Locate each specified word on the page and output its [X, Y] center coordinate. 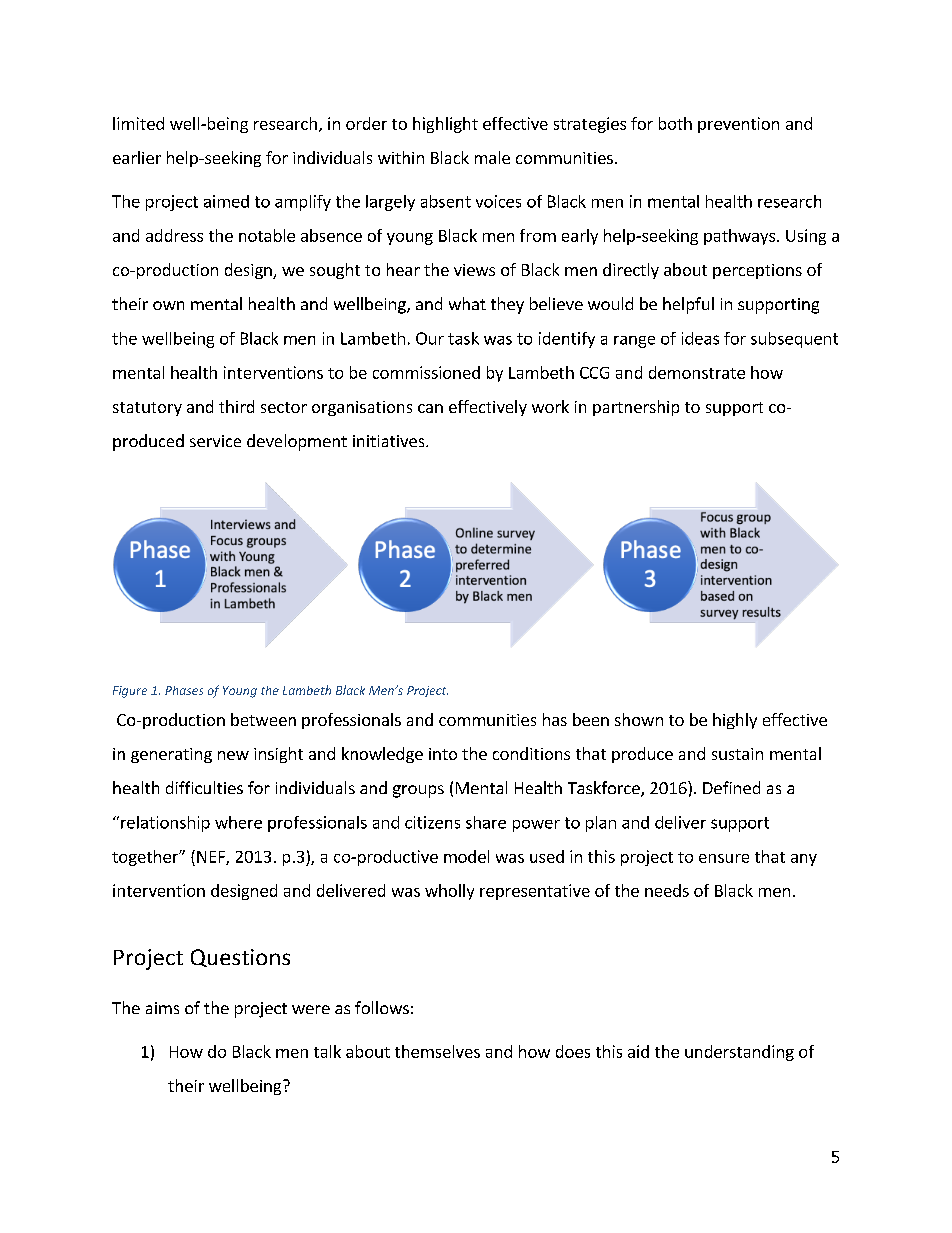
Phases [184, 690]
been [591, 719]
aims [162, 1008]
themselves [437, 1051]
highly [735, 721]
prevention [738, 125]
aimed [226, 201]
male [492, 157]
